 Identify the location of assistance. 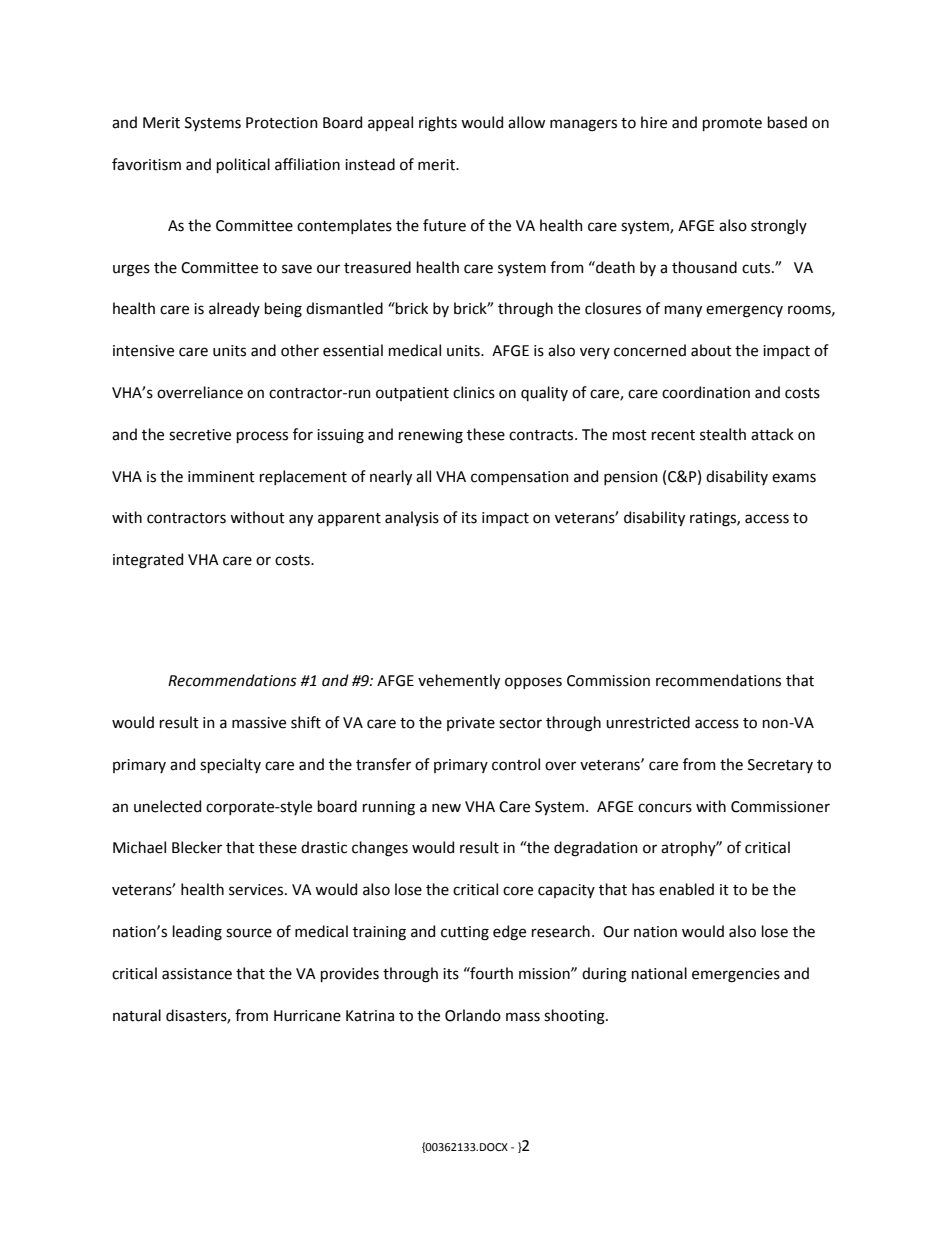
(197, 974).
